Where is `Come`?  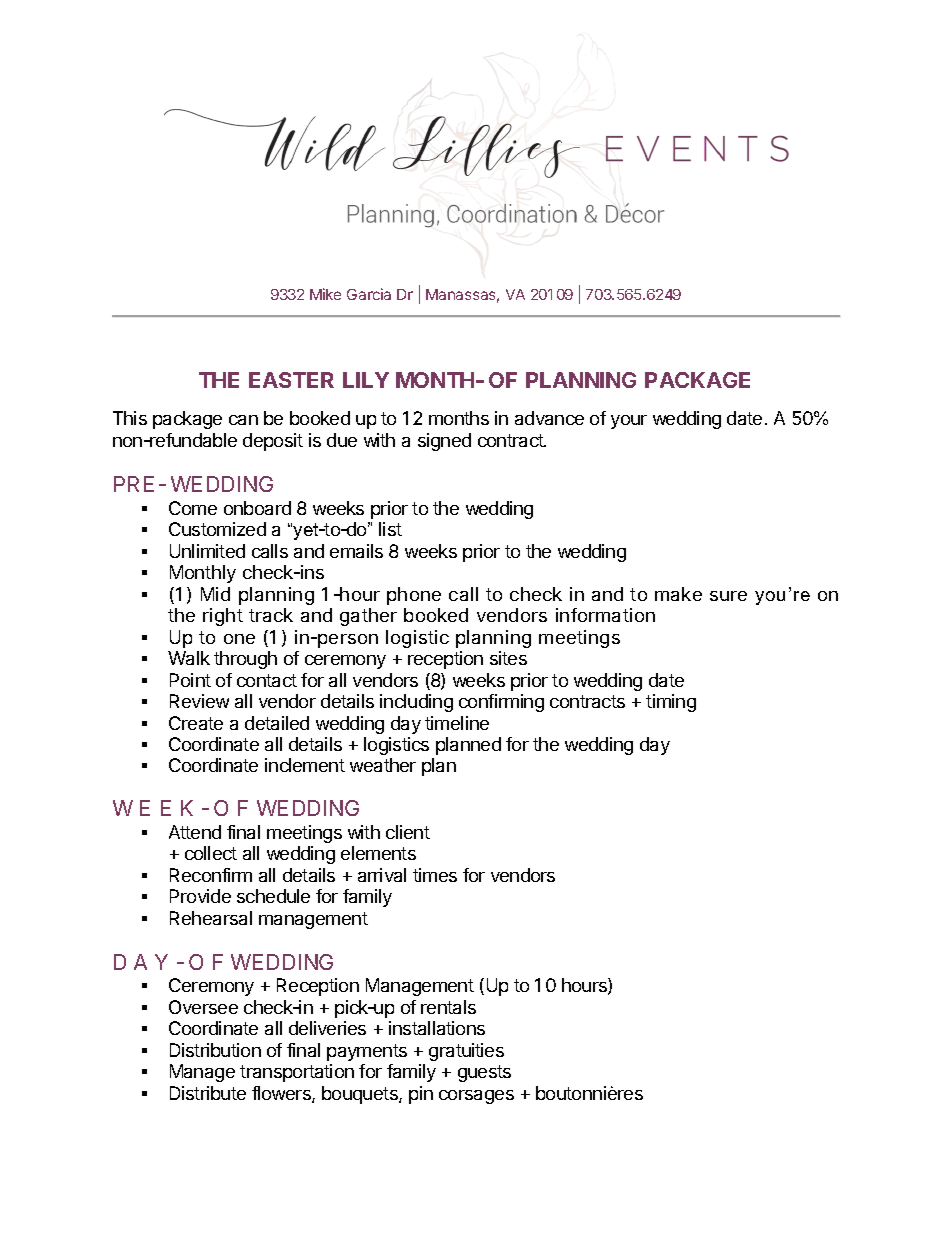 Come is located at coordinates (193, 508).
